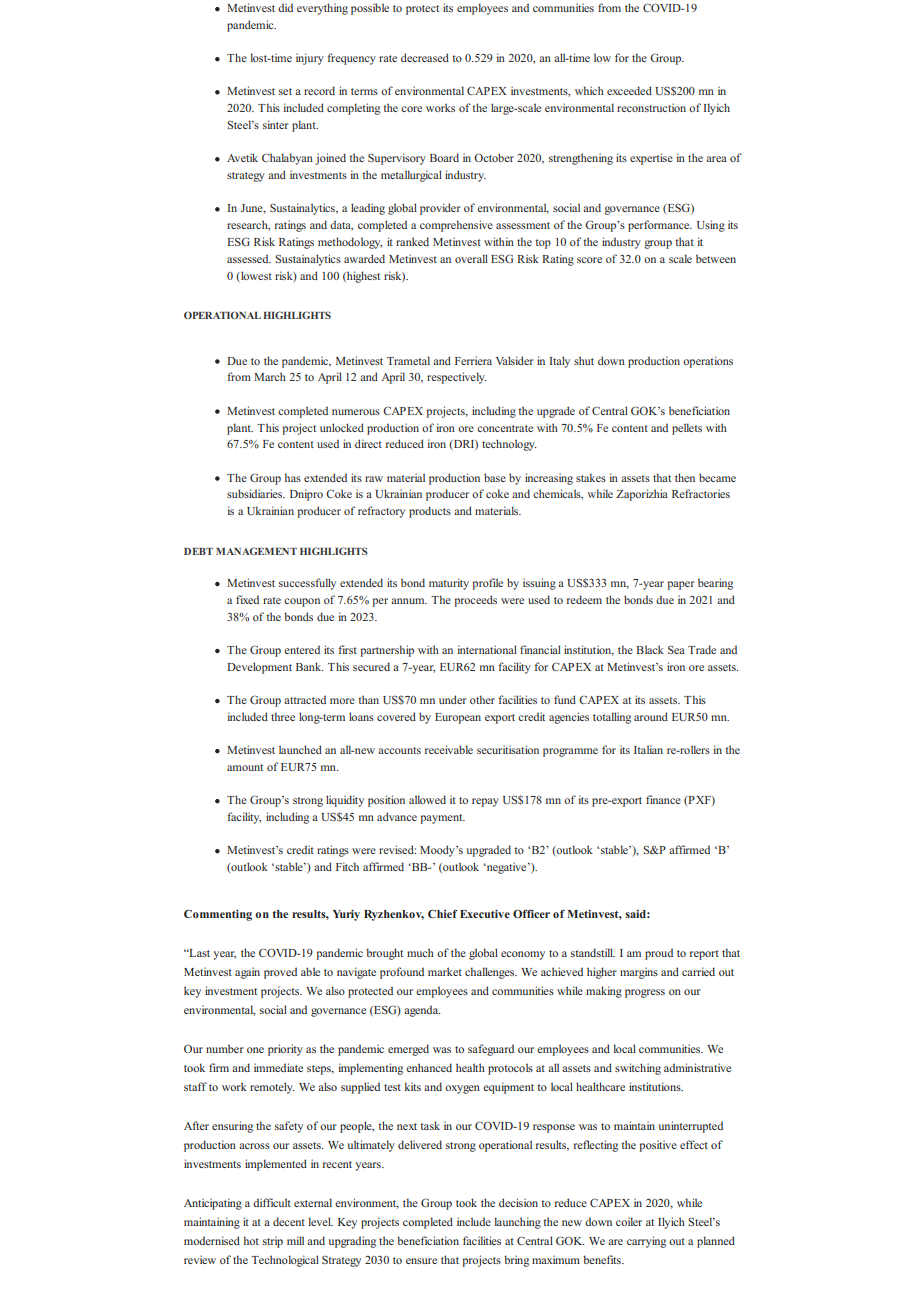 The image size is (924, 1308). I want to click on ensure, so click(421, 1261).
